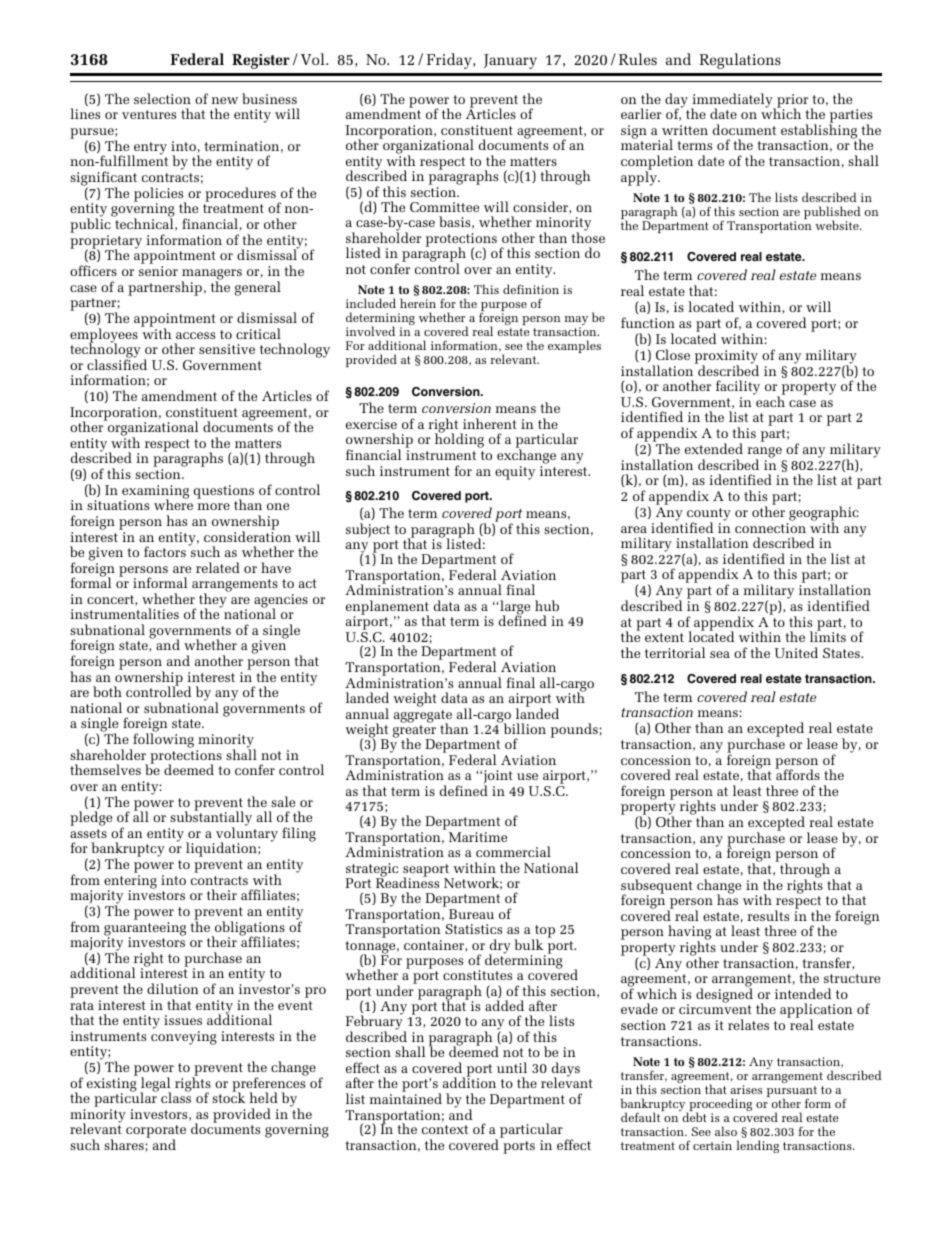 The height and width of the image is (1233, 952). What do you see at coordinates (156, 1133) in the image?
I see `corporate` at bounding box center [156, 1133].
